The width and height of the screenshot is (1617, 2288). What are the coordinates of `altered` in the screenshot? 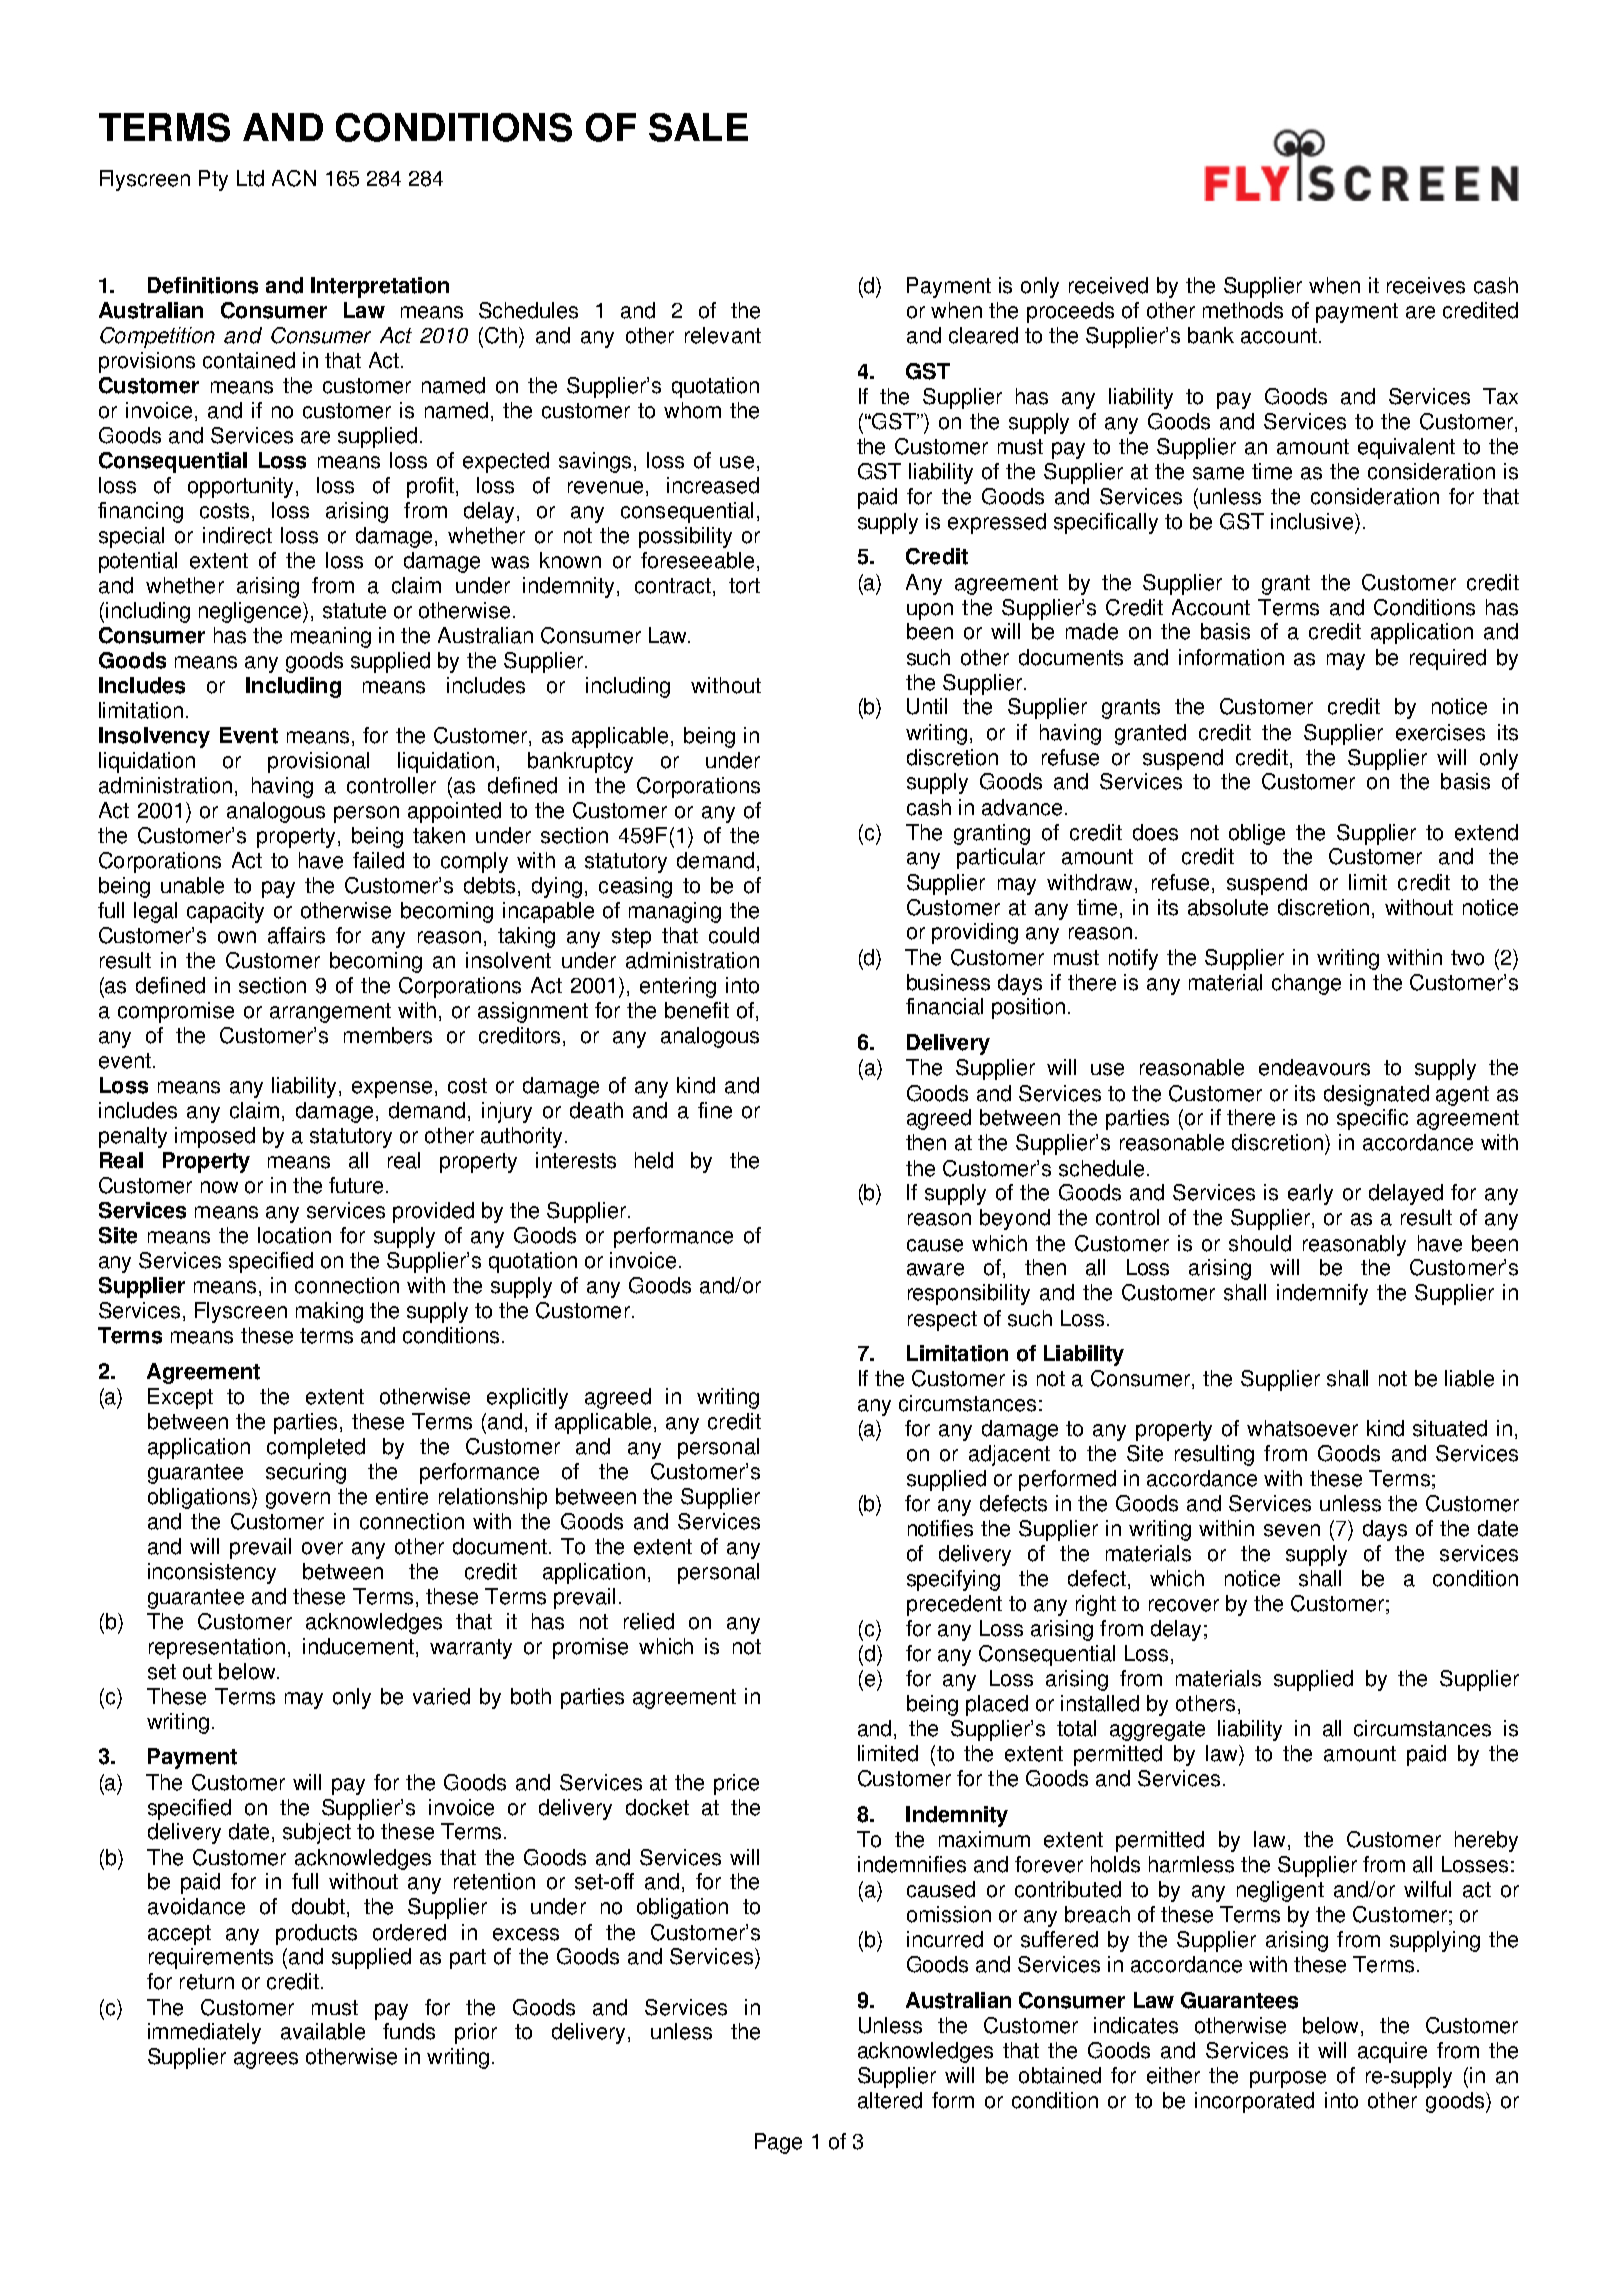 It's located at (890, 2100).
